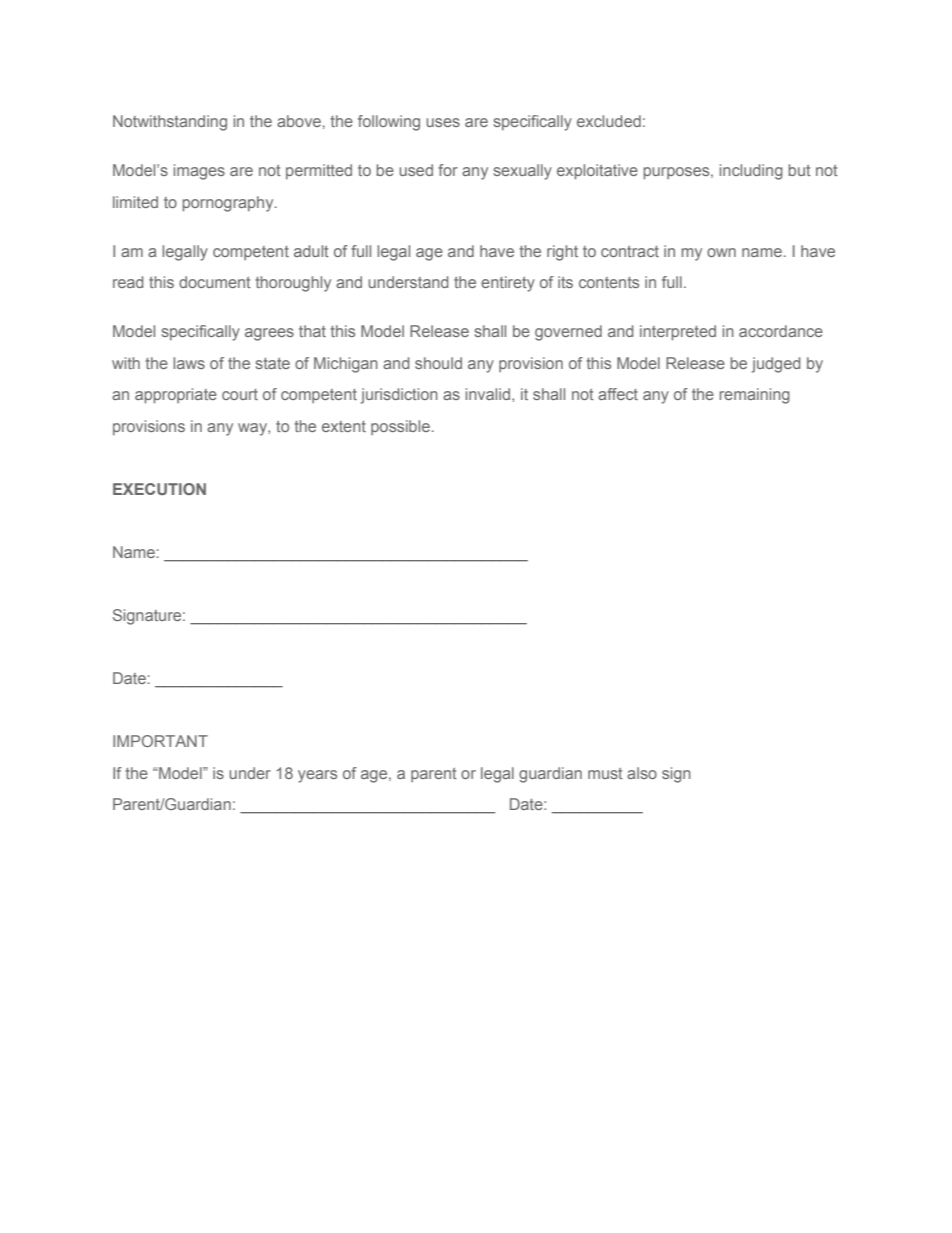 This screenshot has width=952, height=1233. What do you see at coordinates (199, 172) in the screenshot?
I see `images` at bounding box center [199, 172].
